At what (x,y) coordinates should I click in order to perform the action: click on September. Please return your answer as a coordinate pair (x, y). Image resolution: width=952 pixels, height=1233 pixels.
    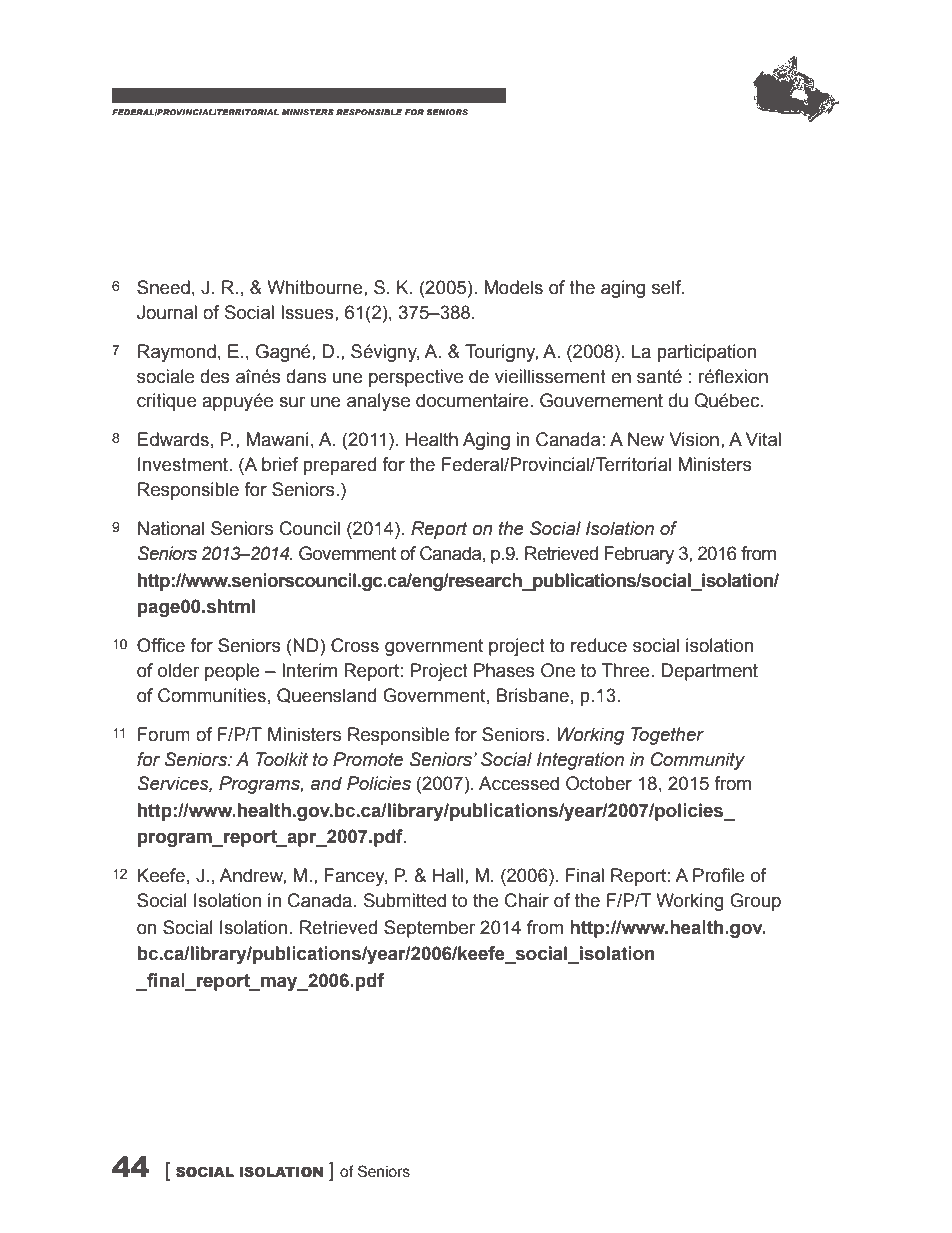
    Looking at the image, I should click on (429, 929).
